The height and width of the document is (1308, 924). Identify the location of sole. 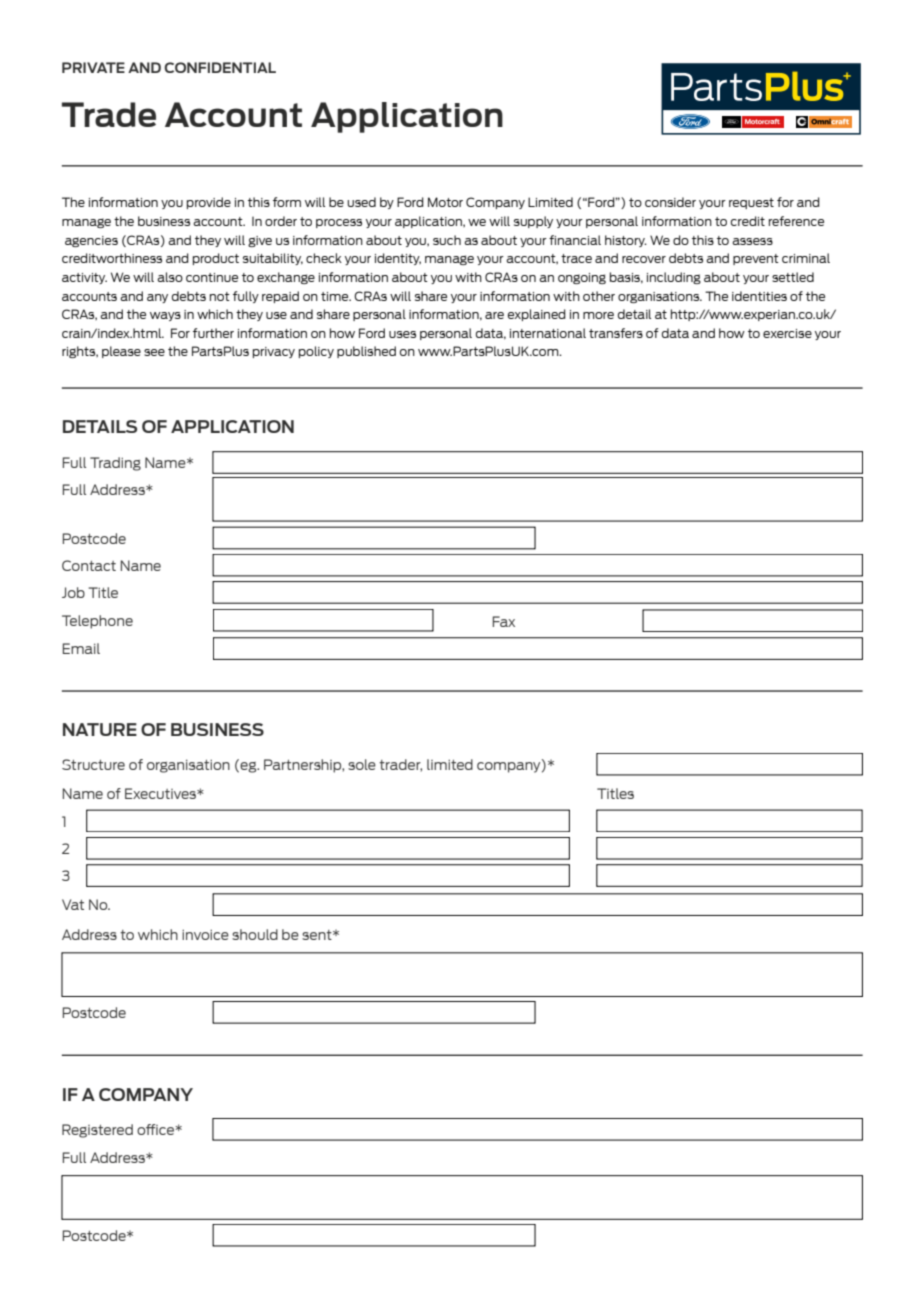
(362, 764).
